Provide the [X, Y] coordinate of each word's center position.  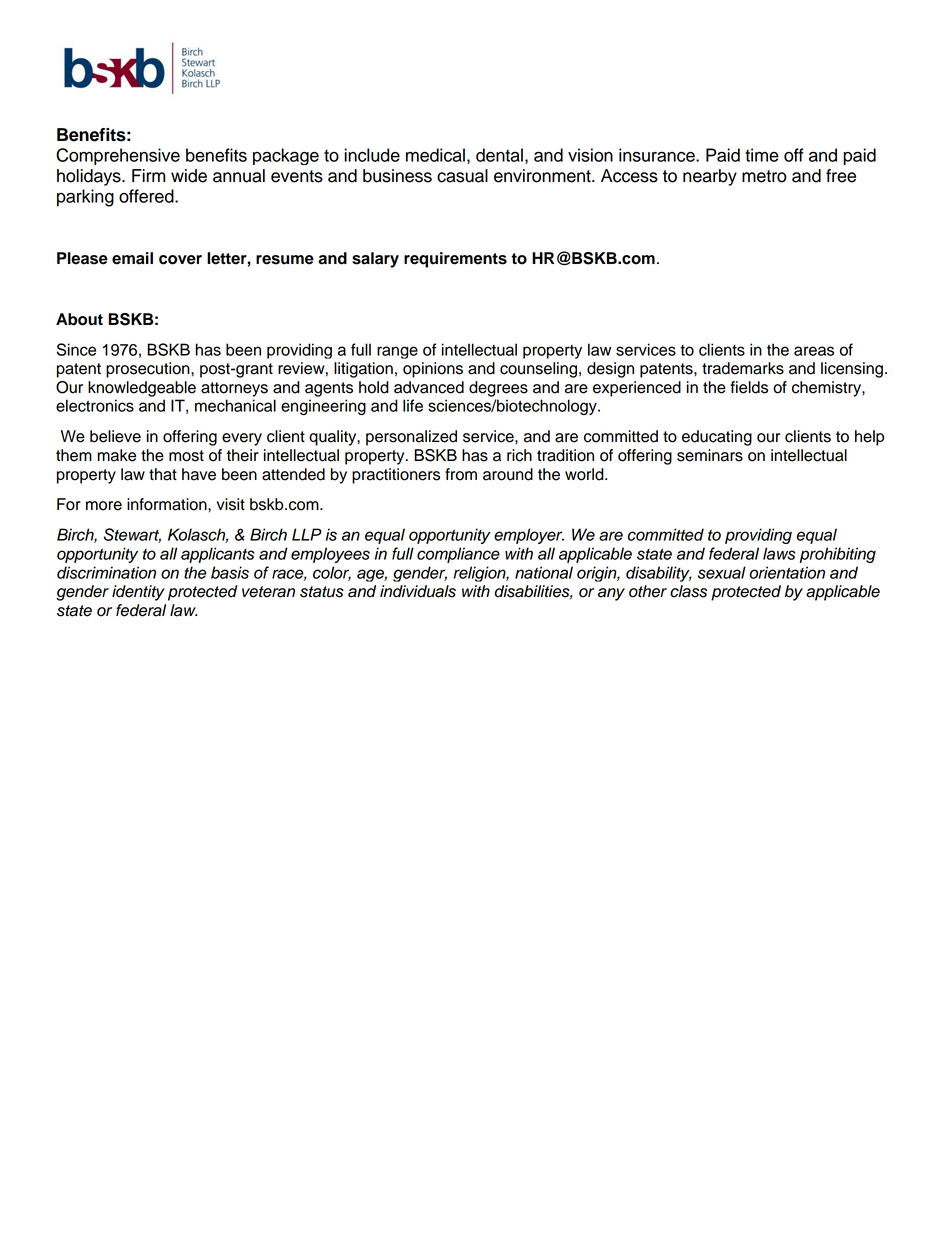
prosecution [149, 370]
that [163, 474]
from [461, 474]
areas [814, 351]
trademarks [743, 368]
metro [764, 176]
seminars [710, 455]
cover [180, 260]
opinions [433, 370]
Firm [148, 175]
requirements [455, 260]
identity [138, 593]
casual [462, 176]
